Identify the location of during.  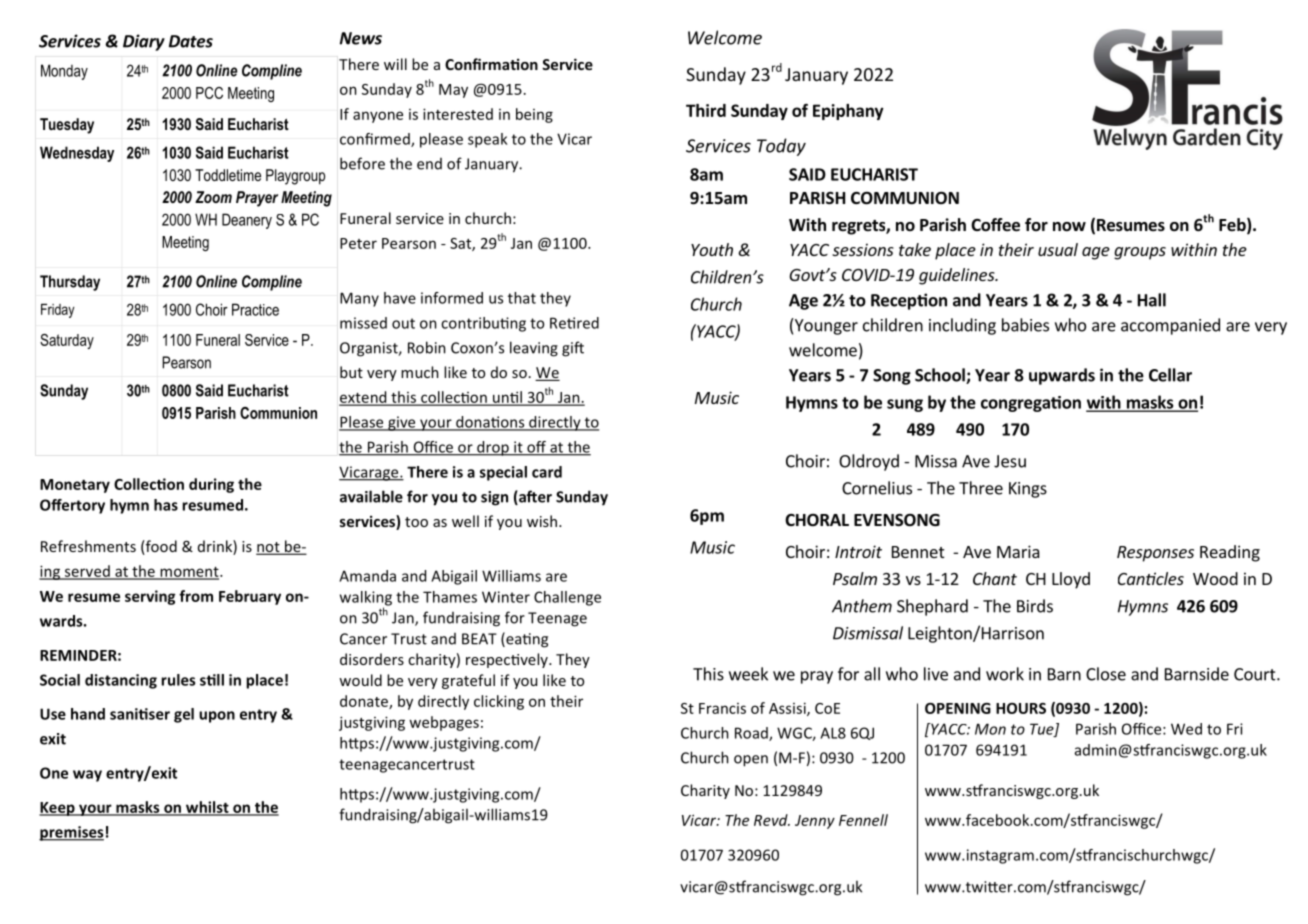
(211, 485).
